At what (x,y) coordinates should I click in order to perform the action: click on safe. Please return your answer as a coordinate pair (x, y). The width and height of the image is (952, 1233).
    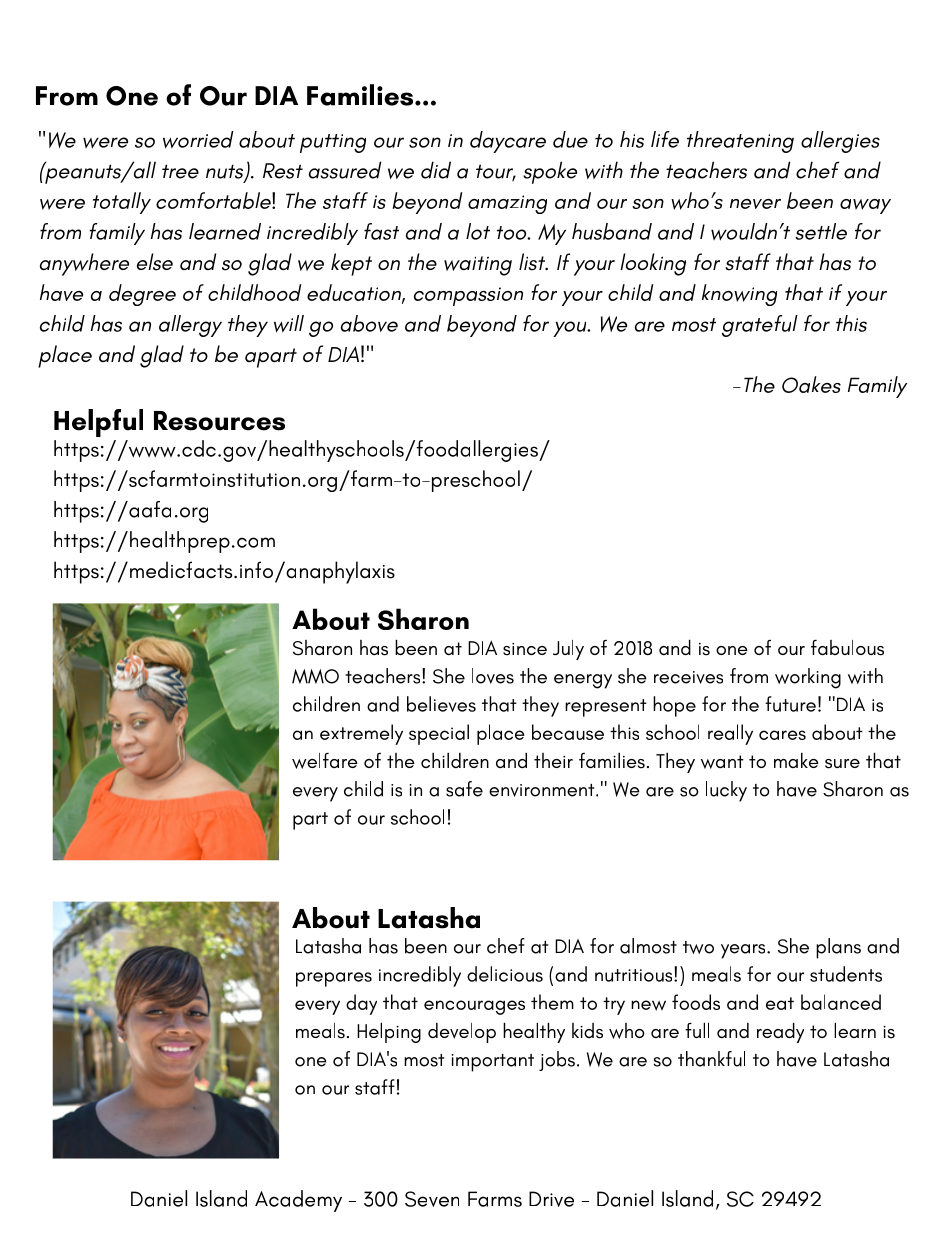
    Looking at the image, I should click on (464, 789).
